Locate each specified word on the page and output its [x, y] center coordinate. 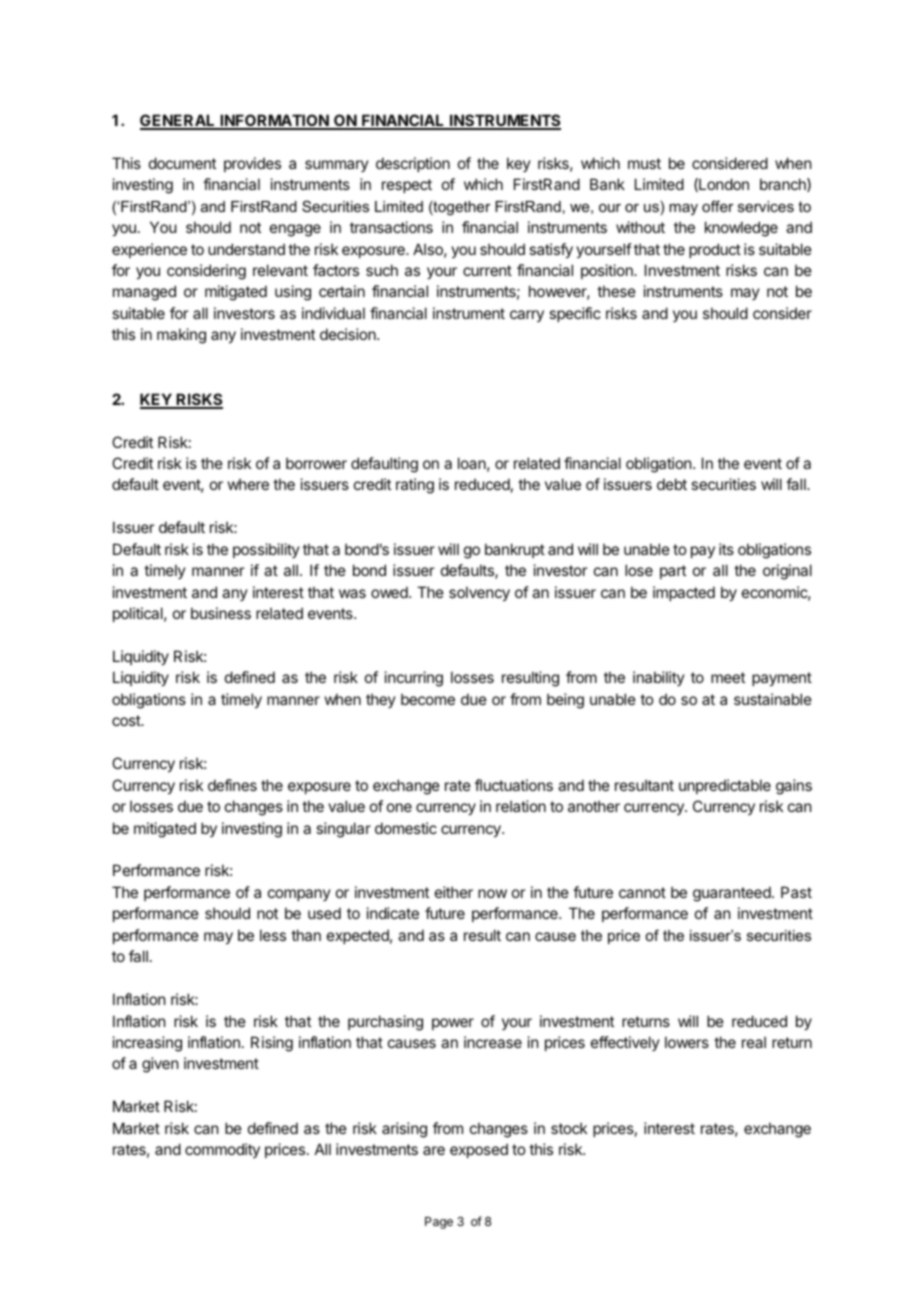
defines [232, 785]
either [454, 892]
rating [415, 486]
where [248, 484]
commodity [222, 1150]
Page [439, 1223]
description [413, 164]
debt [672, 484]
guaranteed [733, 894]
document [182, 163]
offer [718, 206]
